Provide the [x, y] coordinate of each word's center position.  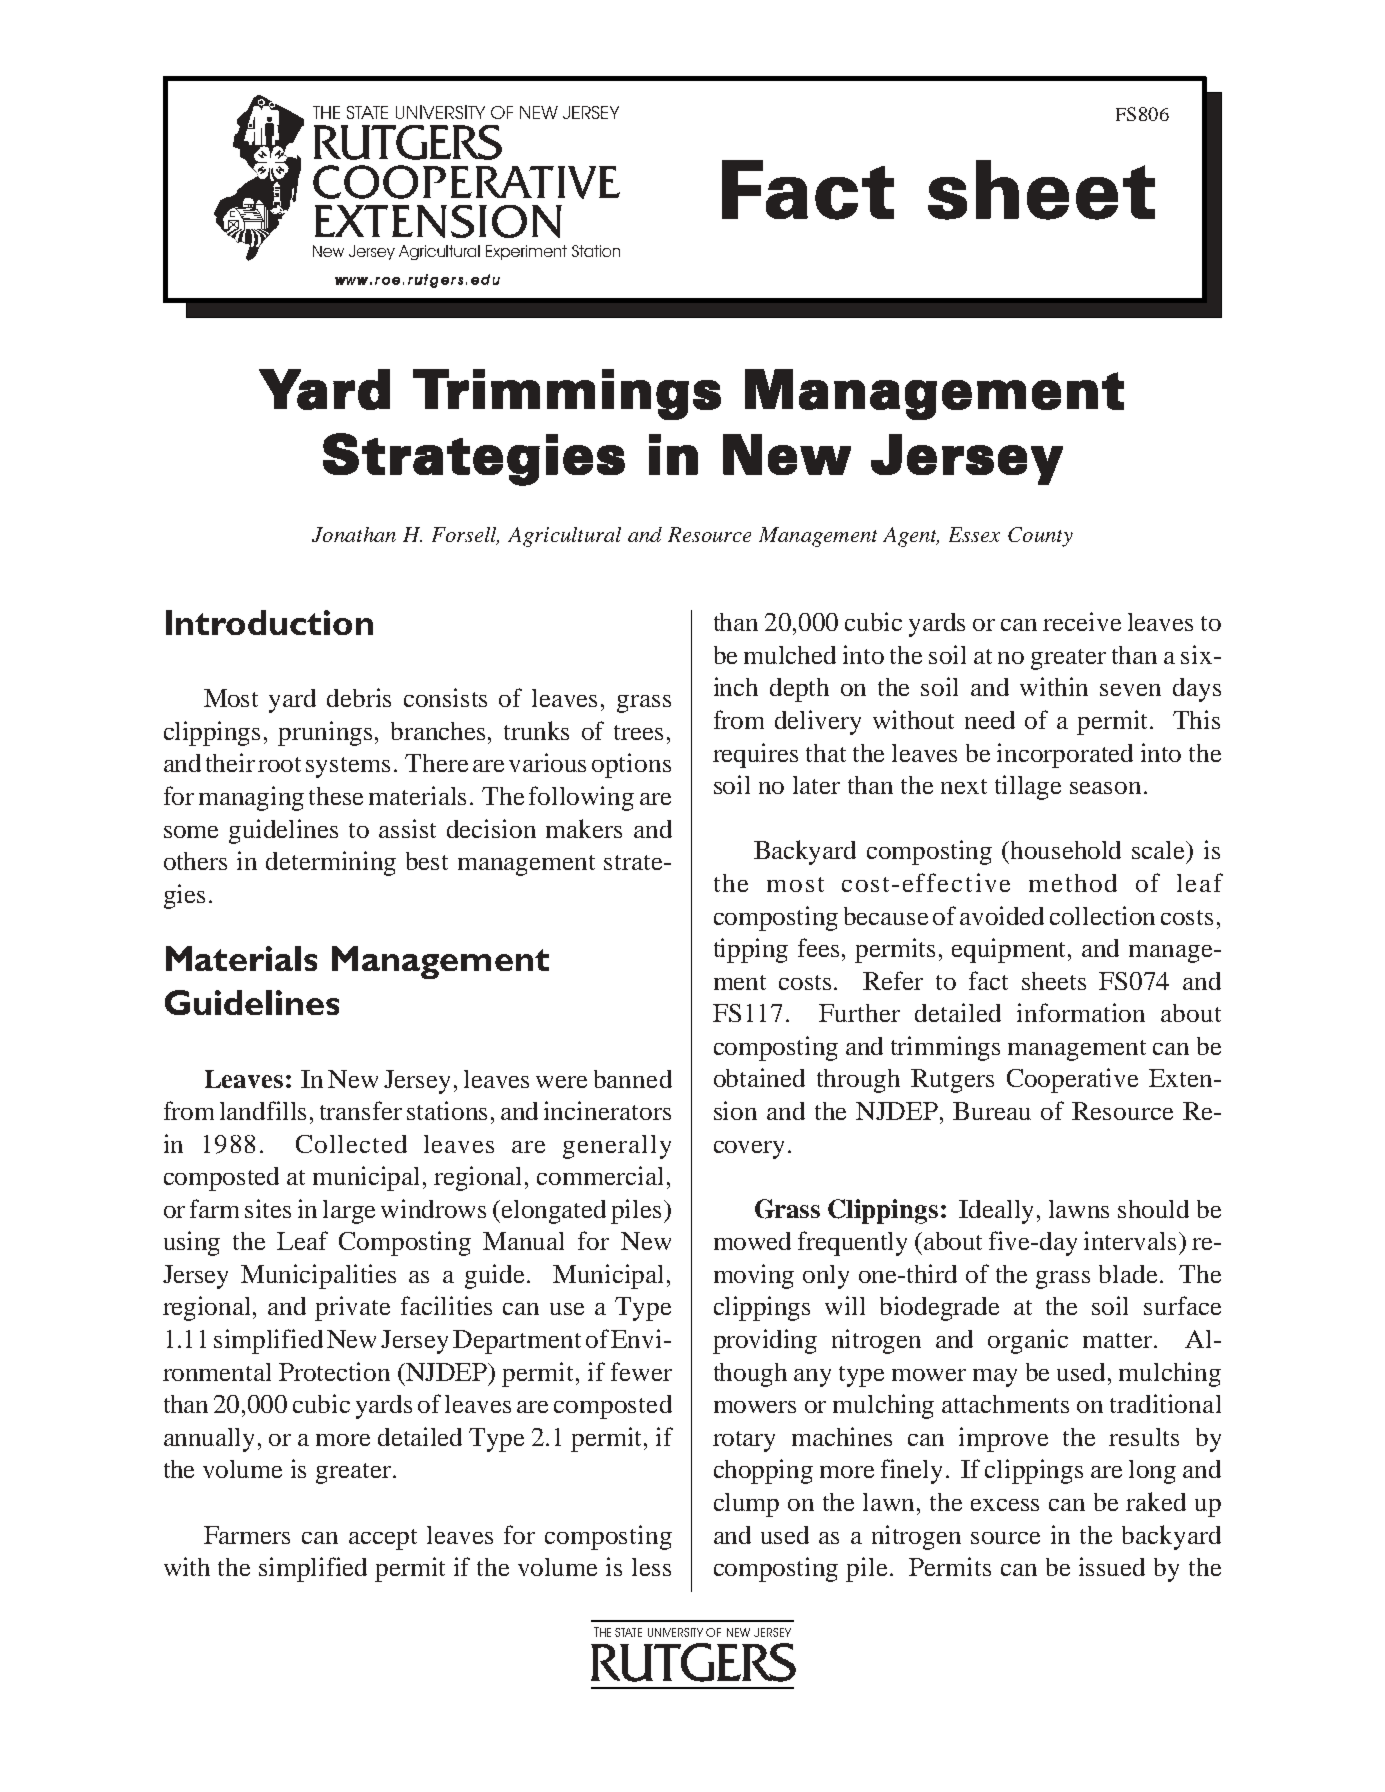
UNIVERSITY [675, 1632]
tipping [751, 950]
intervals [1130, 1240]
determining [331, 863]
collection [1102, 915]
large [349, 1212]
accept [383, 1539]
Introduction [269, 622]
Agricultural [564, 537]
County [1040, 537]
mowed [752, 1241]
